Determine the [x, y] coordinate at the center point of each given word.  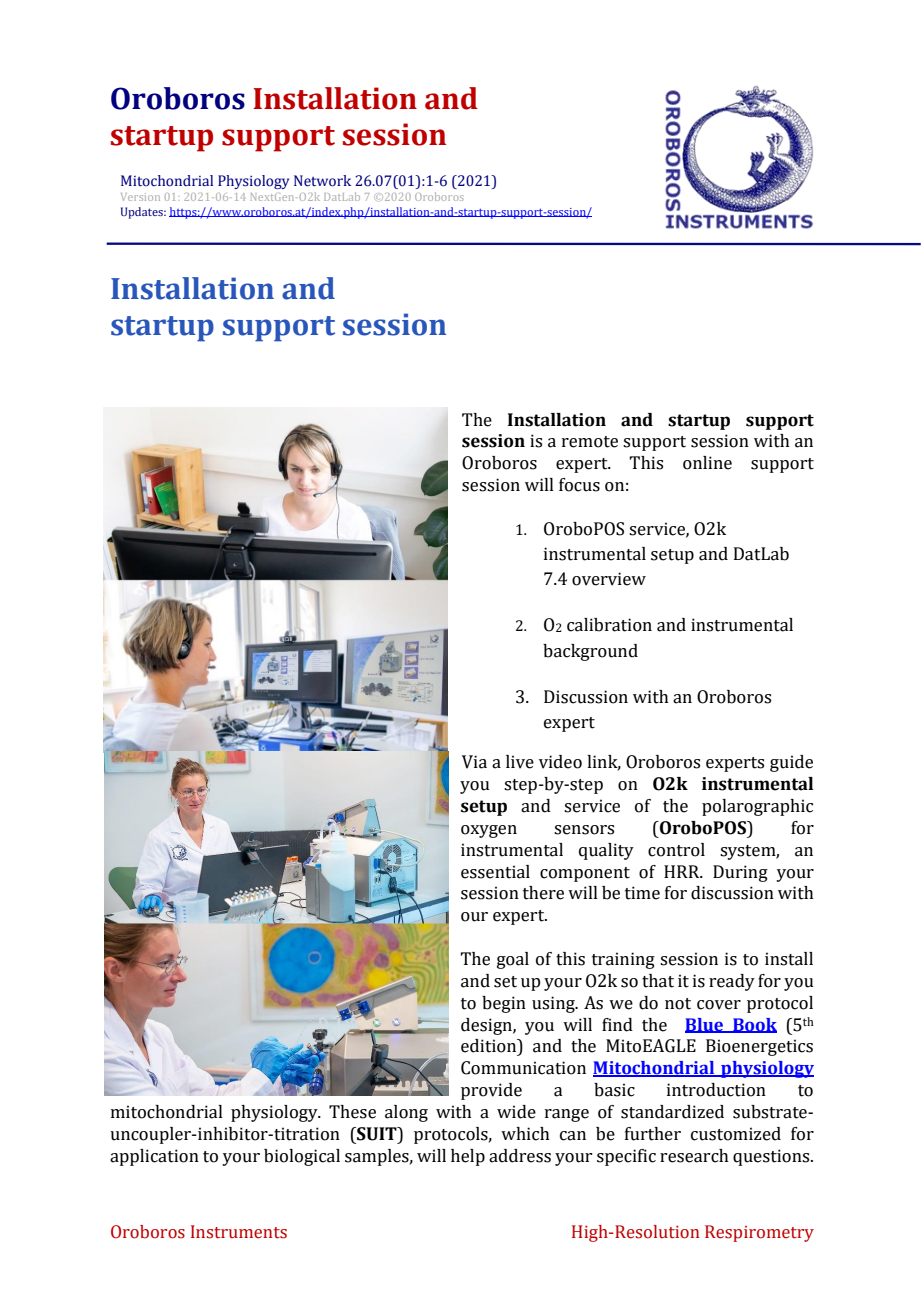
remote [590, 442]
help [468, 1157]
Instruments [239, 1232]
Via [474, 762]
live [520, 762]
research [694, 1156]
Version [140, 197]
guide [791, 763]
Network [322, 181]
